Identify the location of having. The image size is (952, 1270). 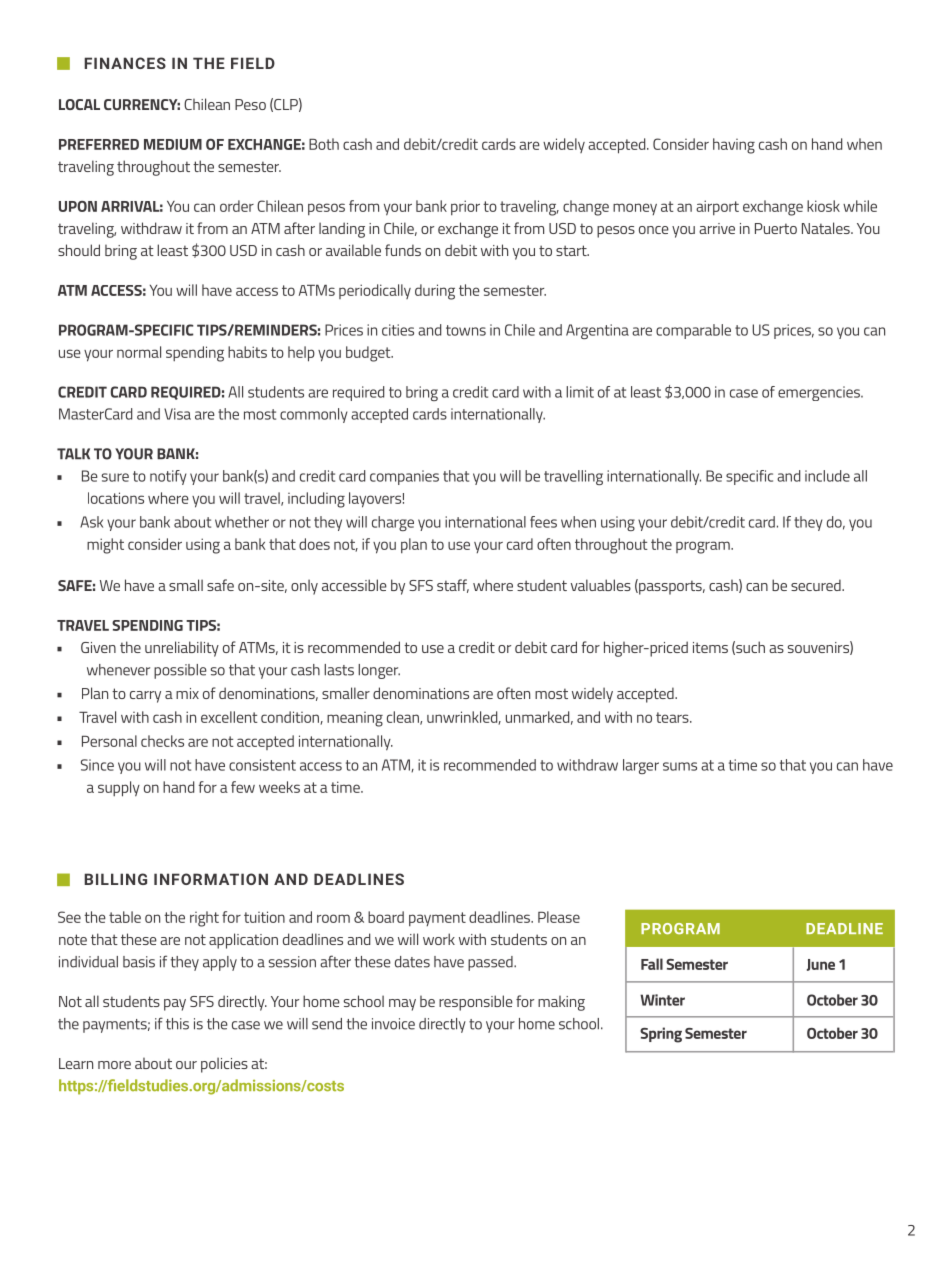
(734, 146).
